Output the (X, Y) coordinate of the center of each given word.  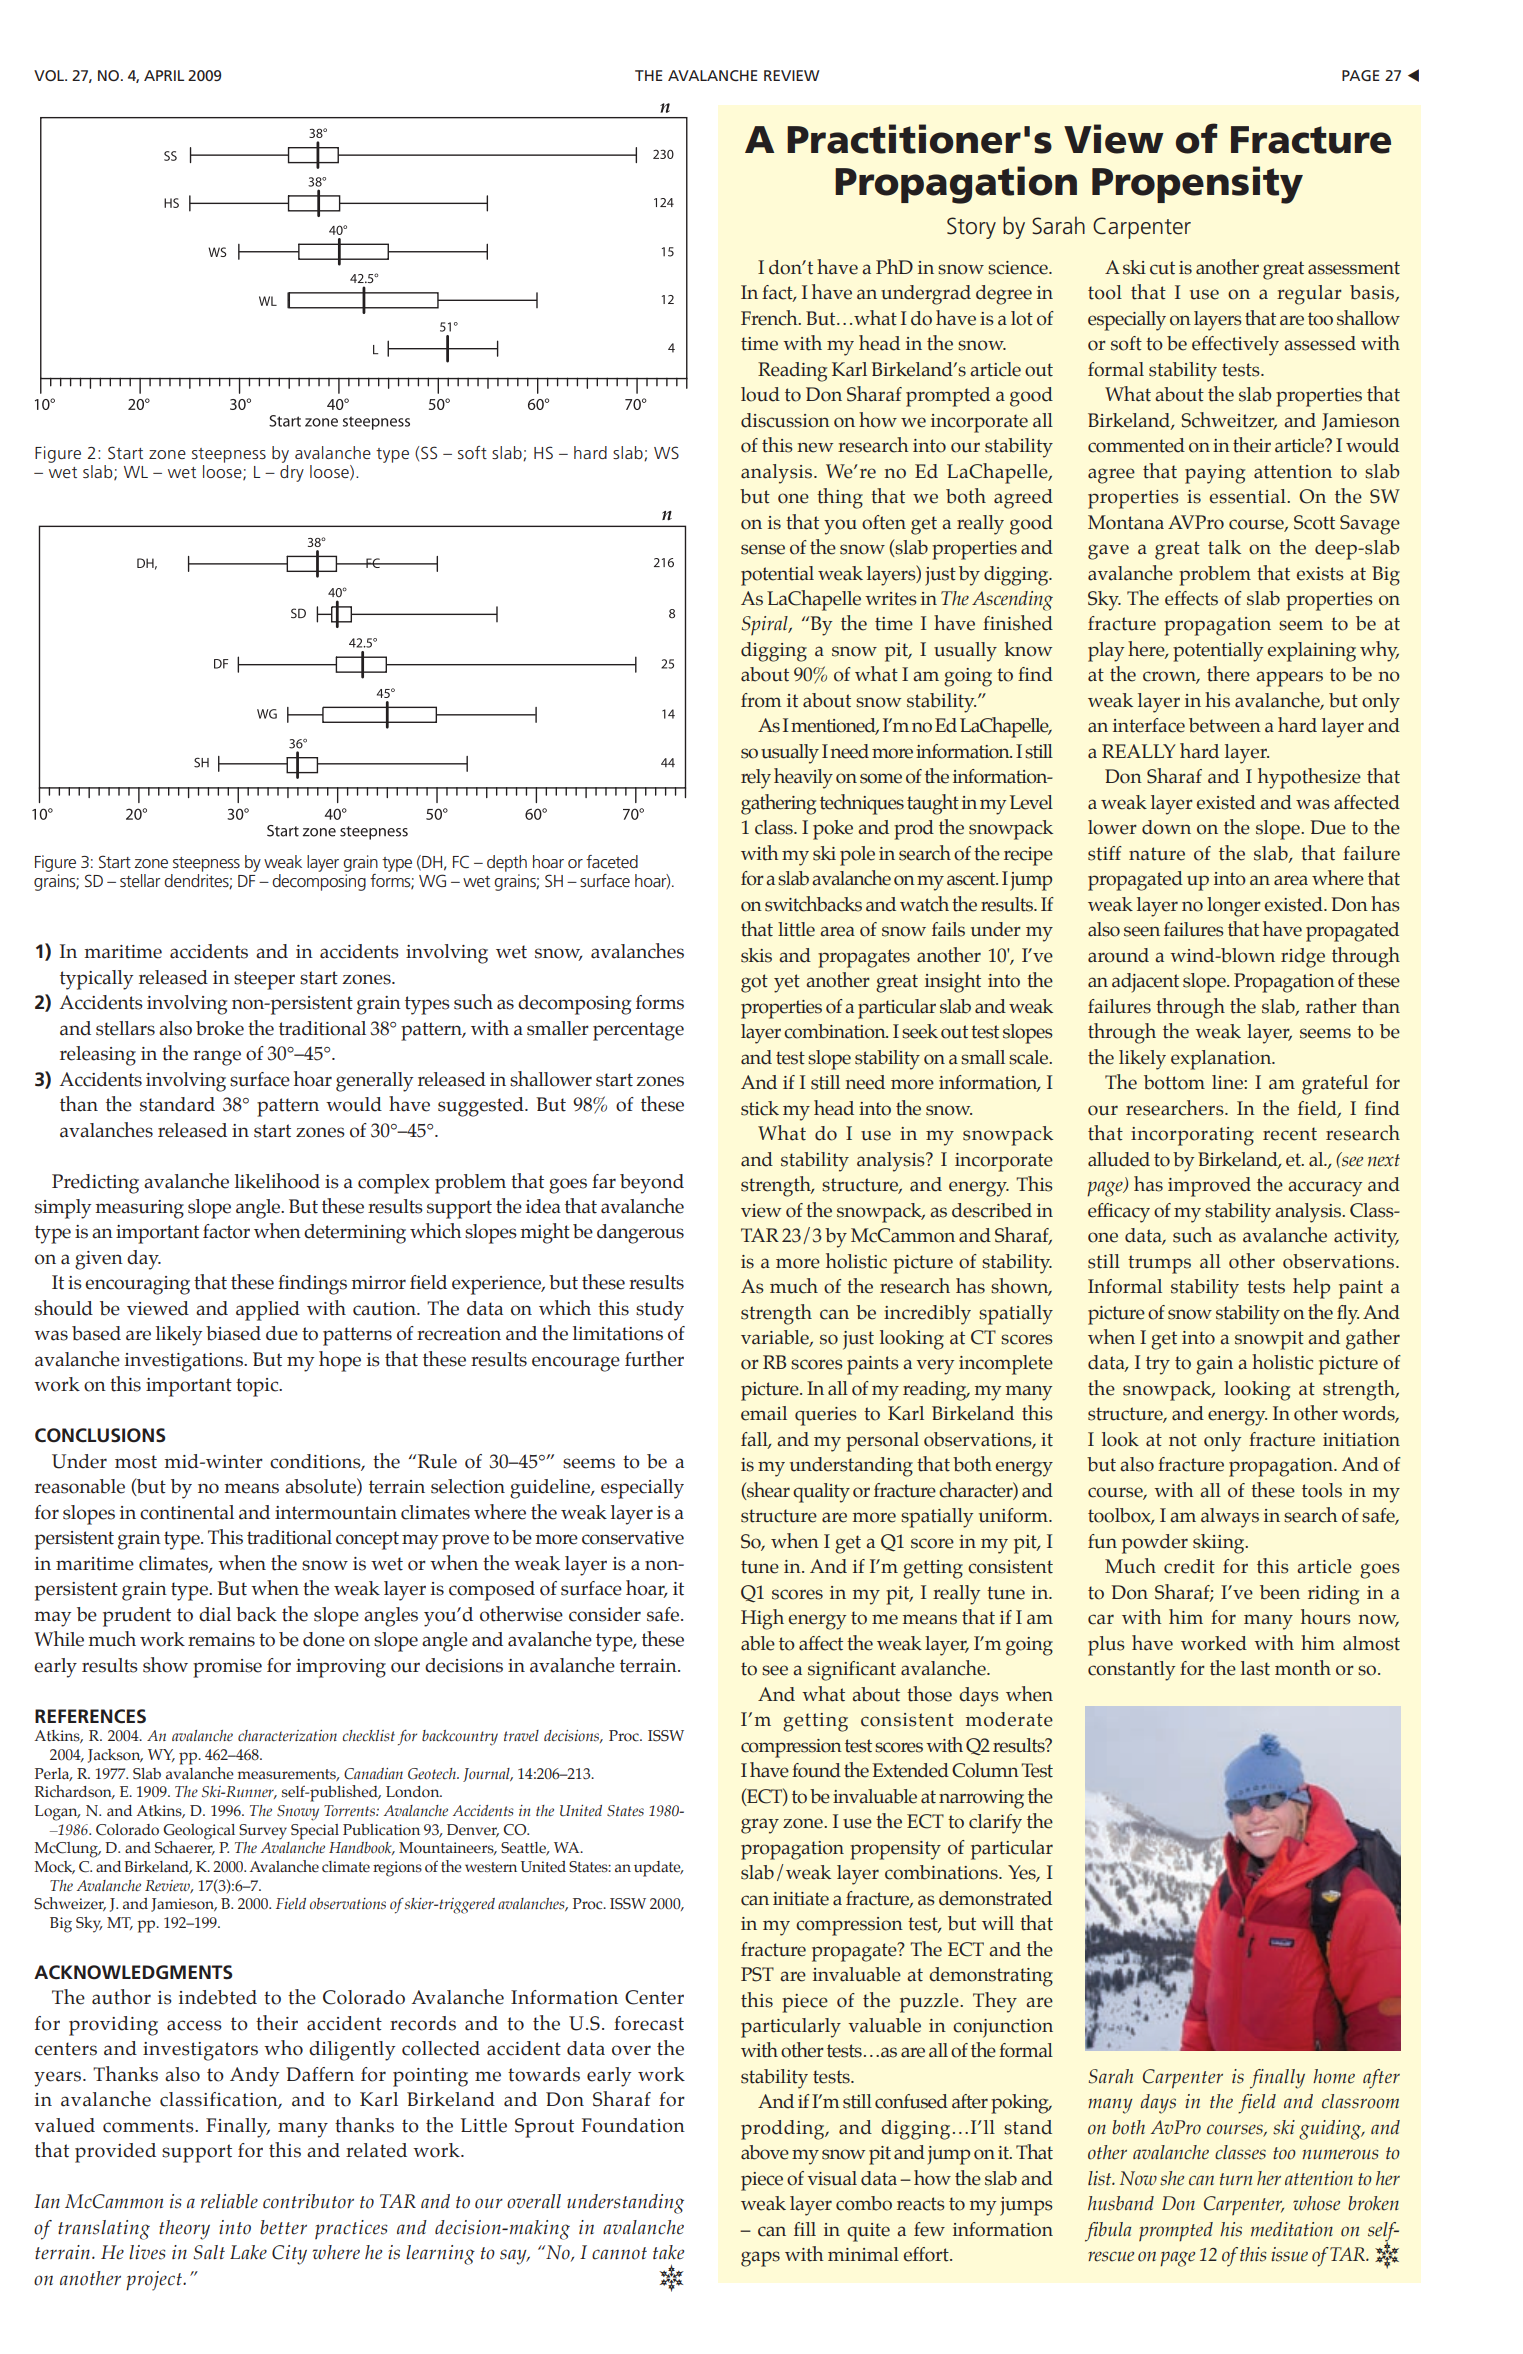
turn (1236, 2179)
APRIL (164, 75)
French (770, 318)
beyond (652, 1184)
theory (184, 2230)
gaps (760, 2259)
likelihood (277, 1181)
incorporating (1192, 1136)
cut (1162, 268)
